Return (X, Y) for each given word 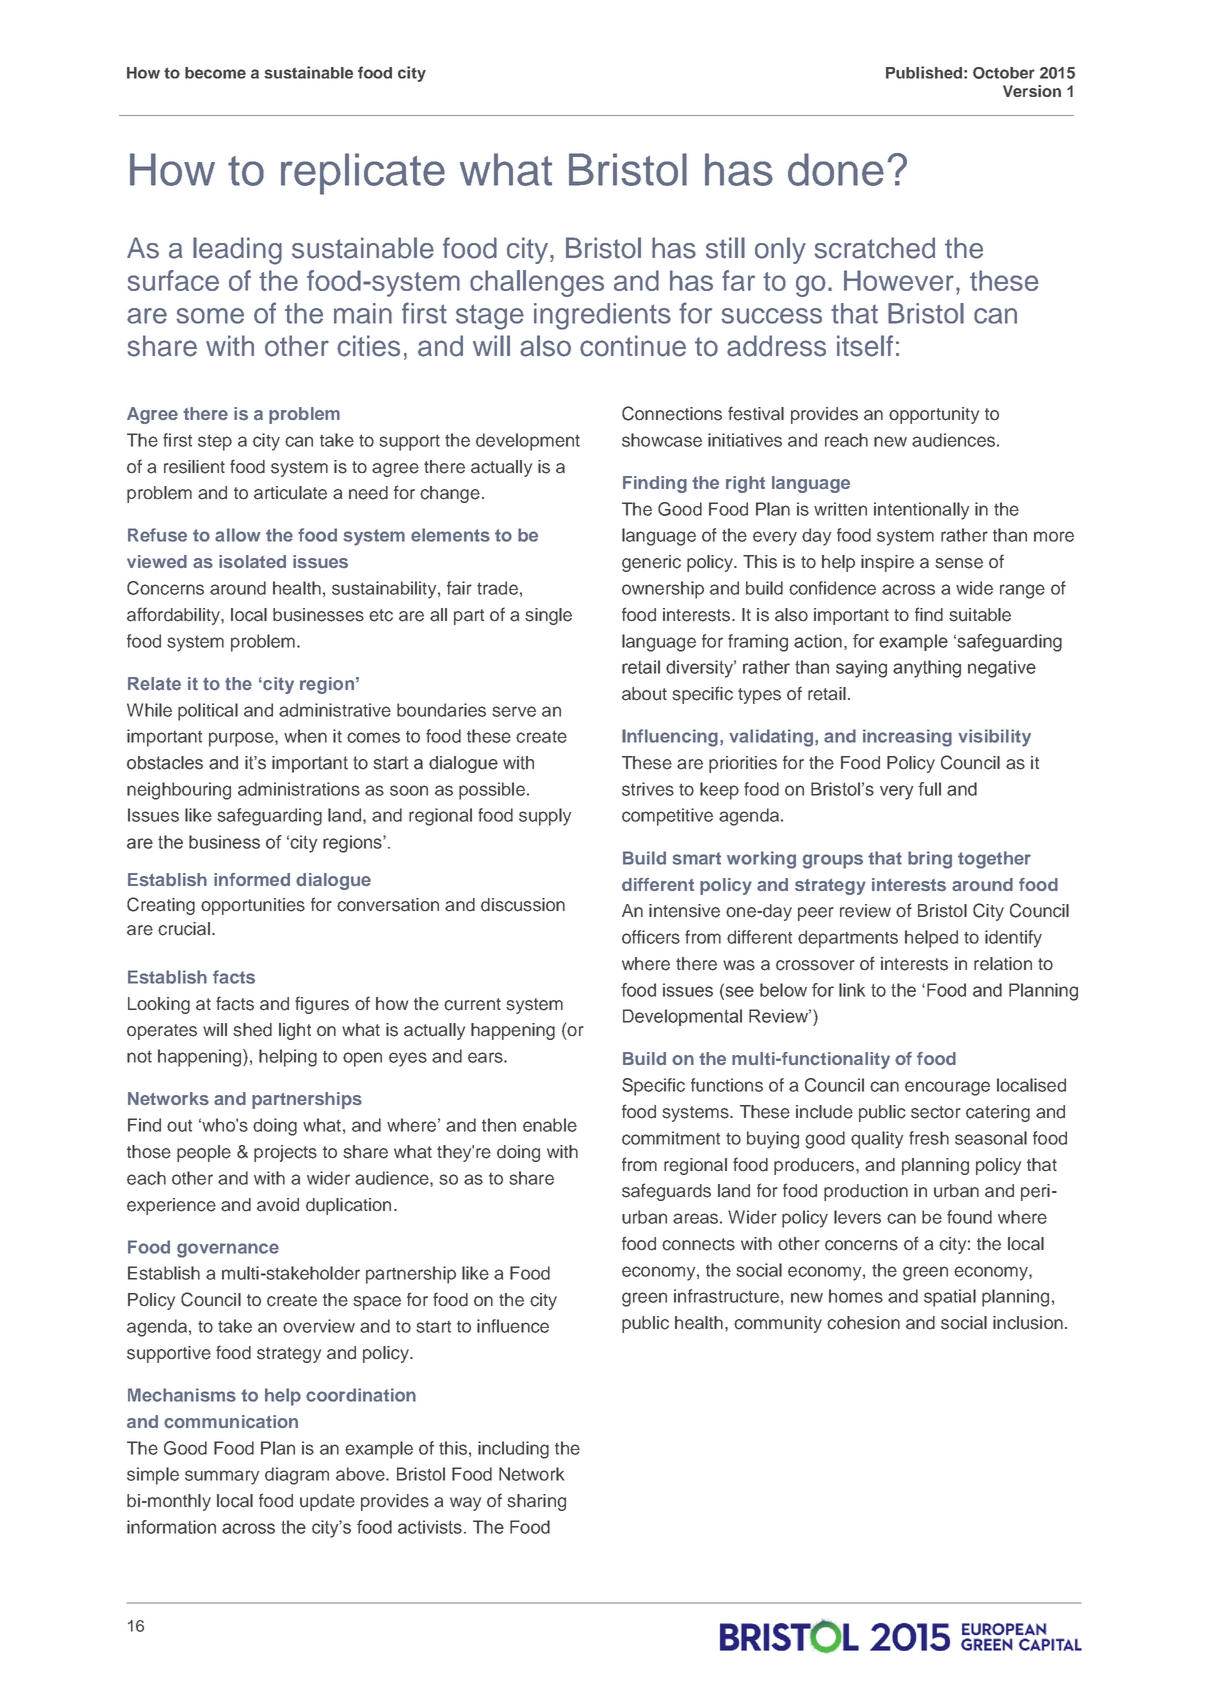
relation (1003, 964)
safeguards (666, 1192)
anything (927, 669)
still (725, 248)
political (208, 712)
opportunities (253, 906)
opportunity (934, 415)
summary (222, 1477)
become (215, 73)
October (1004, 73)
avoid (278, 1205)
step (215, 443)
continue (633, 346)
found (969, 1217)
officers (651, 937)
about (644, 694)
